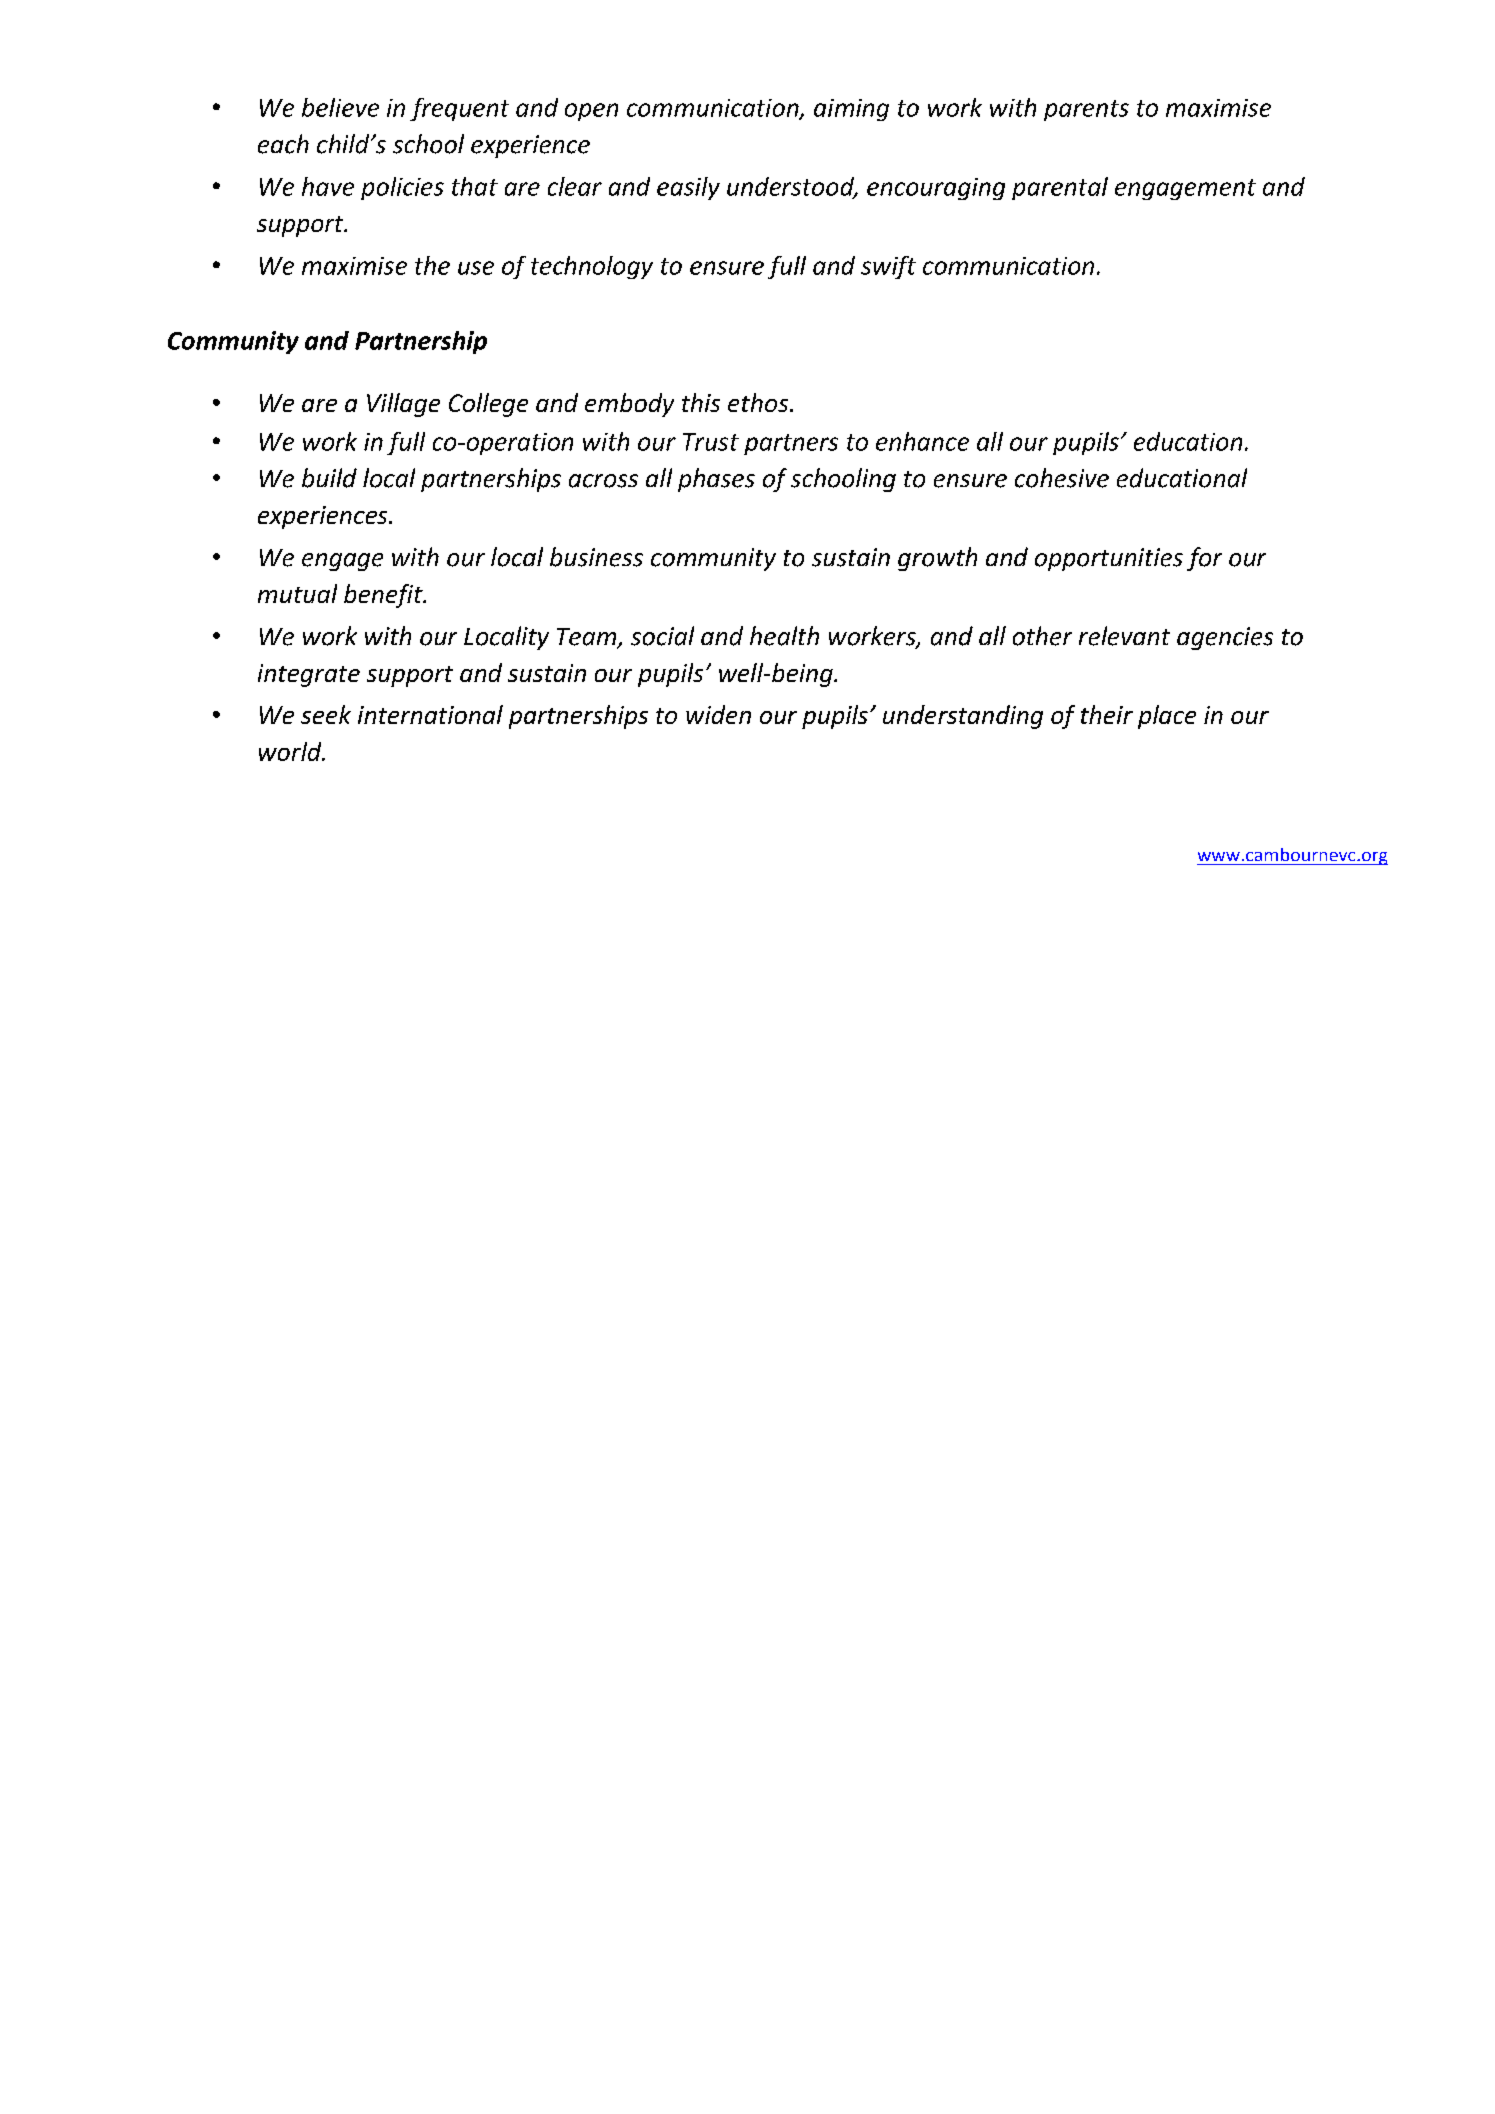 The image size is (1495, 2114). What do you see at coordinates (1086, 110) in the screenshot?
I see `parents` at bounding box center [1086, 110].
